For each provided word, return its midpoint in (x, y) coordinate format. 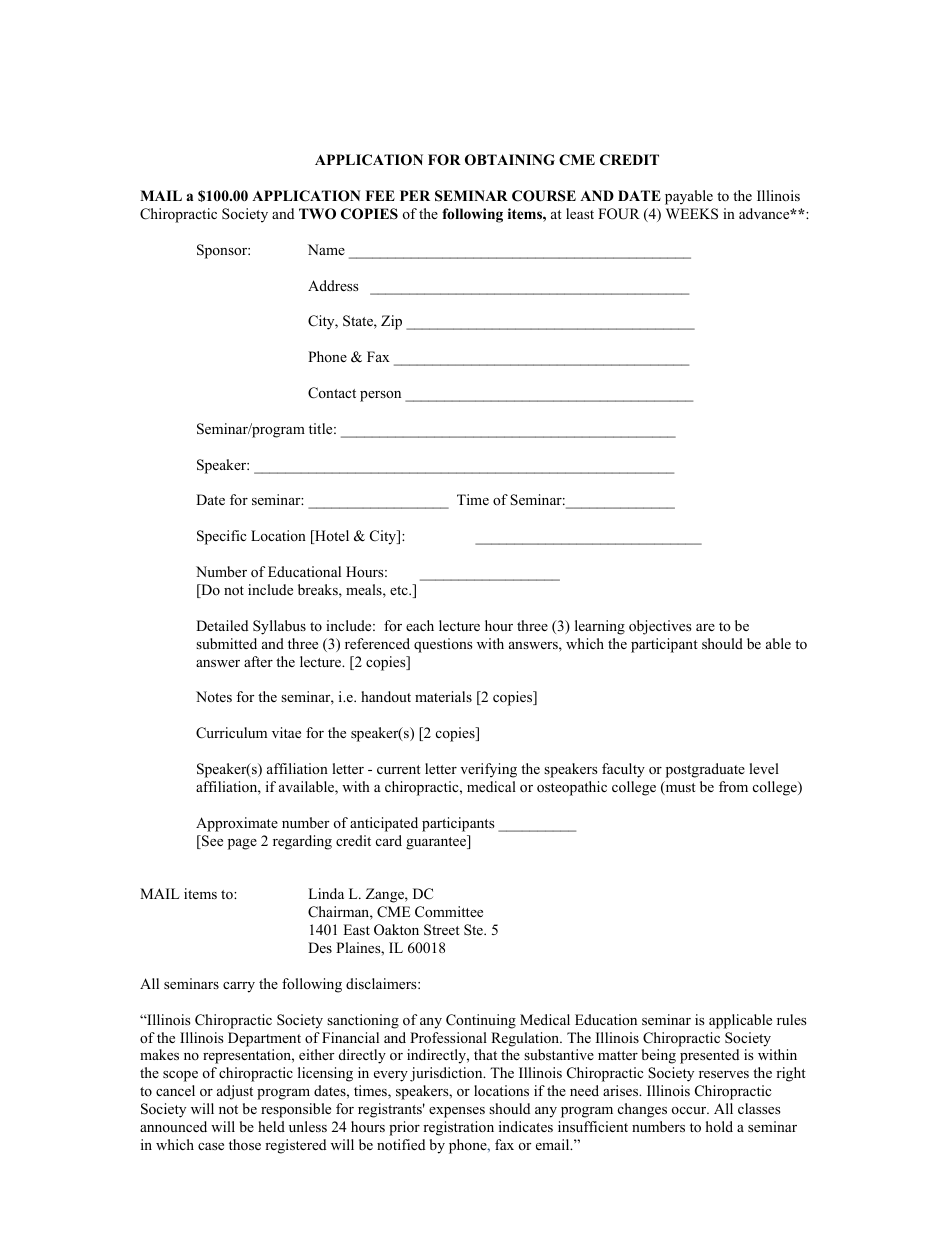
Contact (332, 393)
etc (400, 590)
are (705, 627)
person (380, 396)
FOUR (619, 214)
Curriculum (231, 733)
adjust (235, 1092)
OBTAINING (510, 160)
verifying (488, 770)
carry (239, 987)
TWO (317, 214)
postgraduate (705, 770)
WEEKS (692, 214)
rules (792, 1019)
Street (442, 930)
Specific (221, 537)
